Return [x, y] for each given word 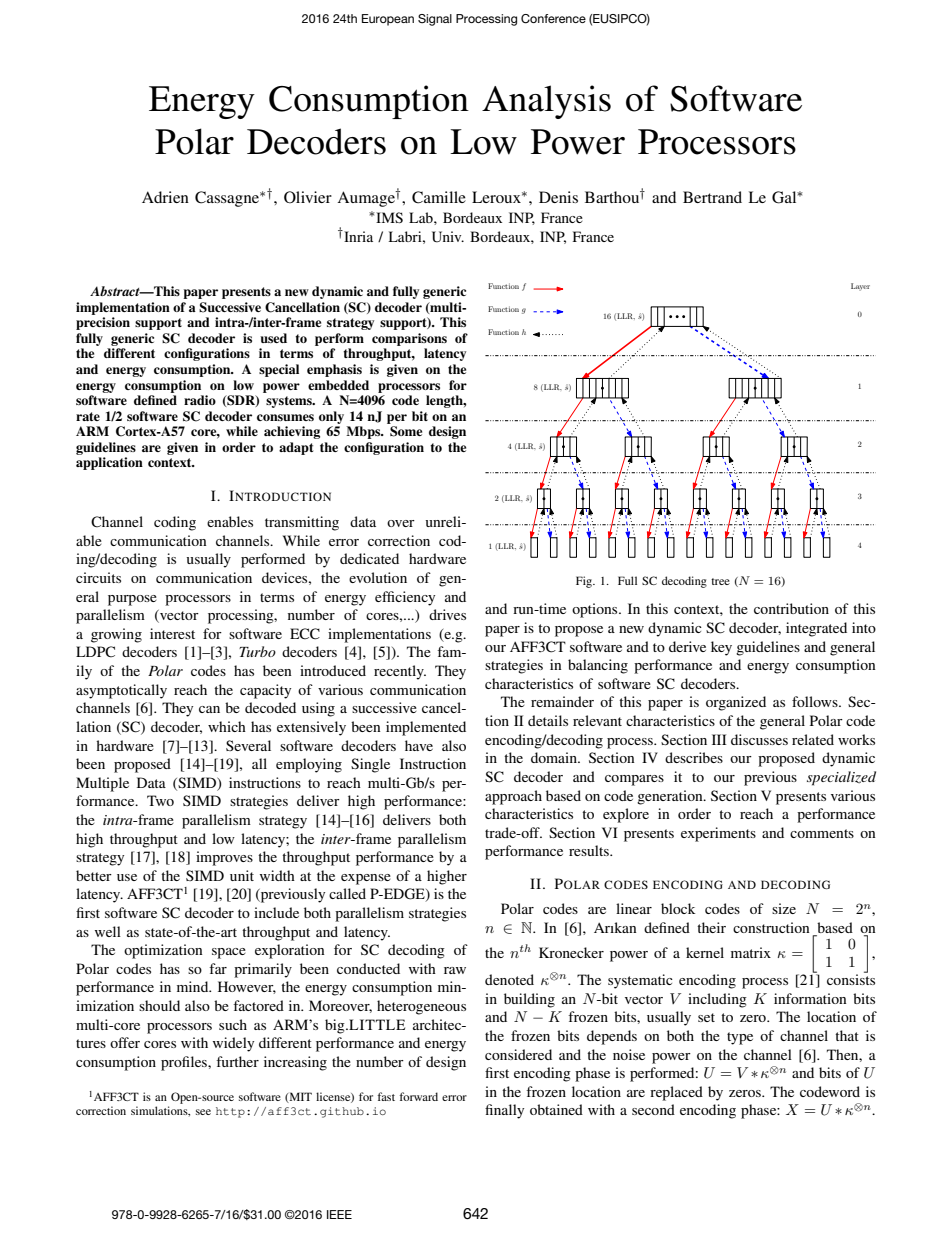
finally [504, 1111]
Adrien [165, 197]
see [203, 1112]
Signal [435, 20]
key [721, 648]
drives [447, 614]
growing [116, 635]
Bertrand [712, 197]
